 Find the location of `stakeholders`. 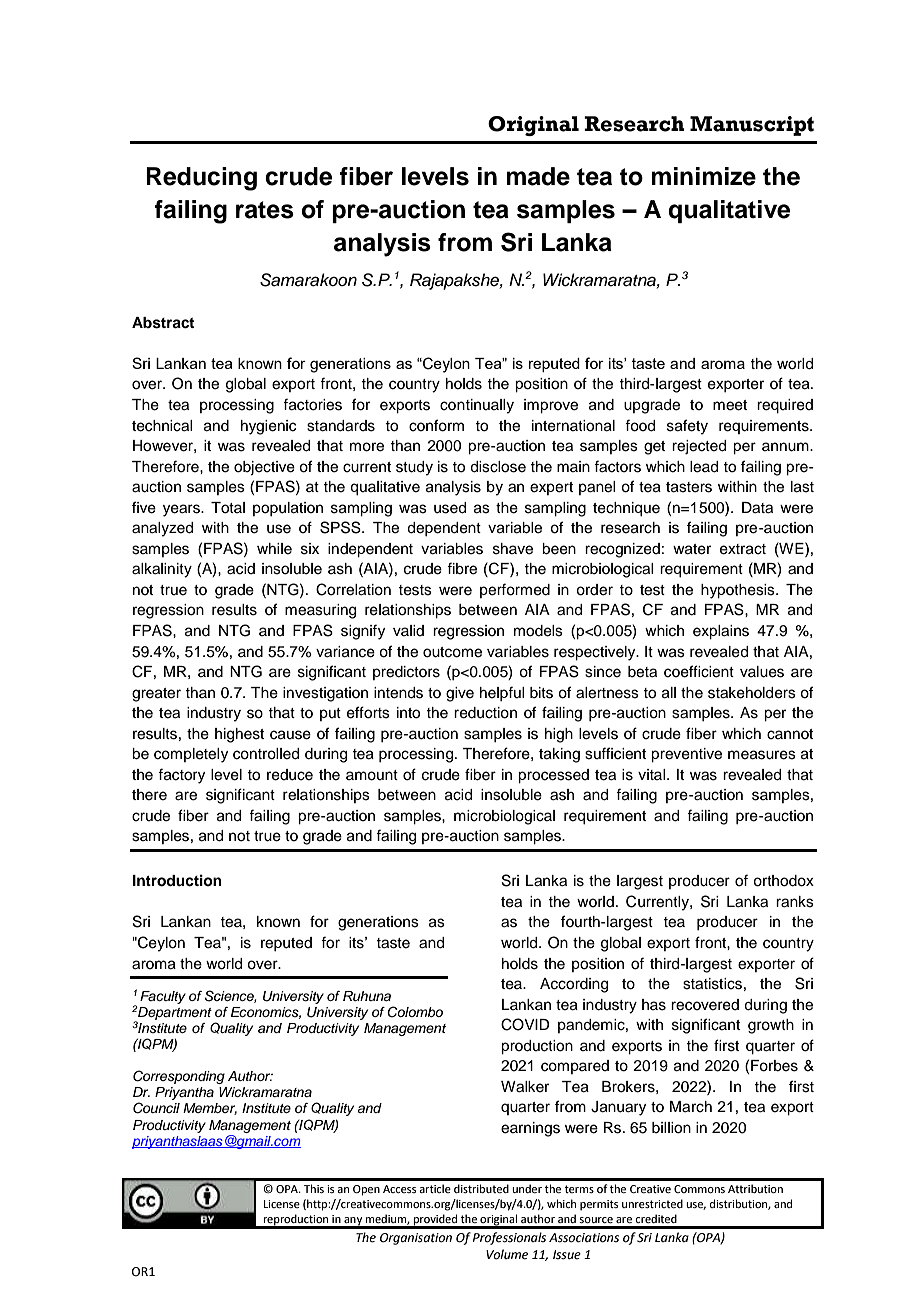

stakeholders is located at coordinates (752, 693).
